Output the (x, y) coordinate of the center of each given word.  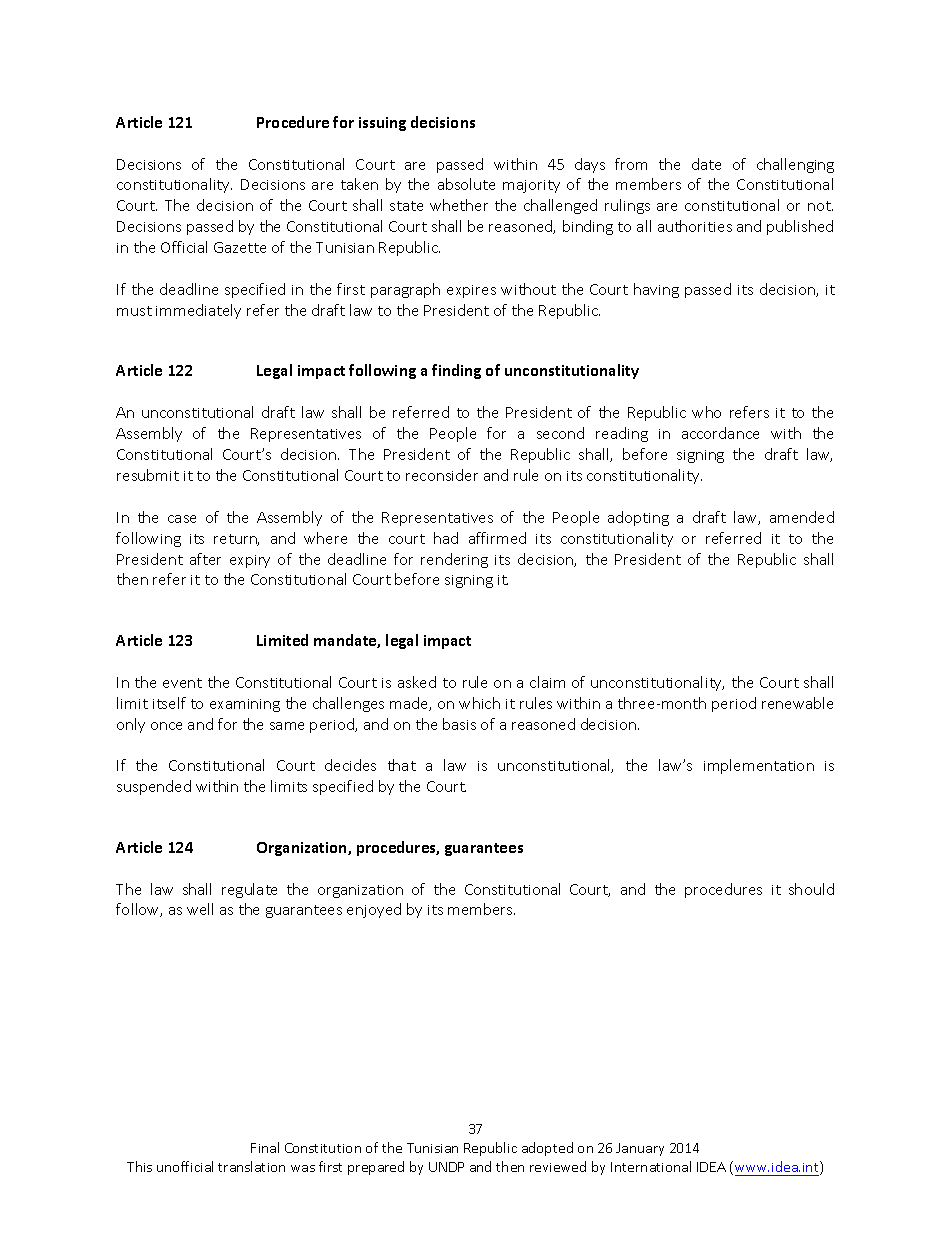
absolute (466, 184)
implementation (759, 766)
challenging (795, 165)
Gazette (240, 247)
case (182, 519)
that (402, 765)
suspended (154, 787)
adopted (547, 1149)
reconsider (442, 475)
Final (265, 1147)
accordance (720, 433)
